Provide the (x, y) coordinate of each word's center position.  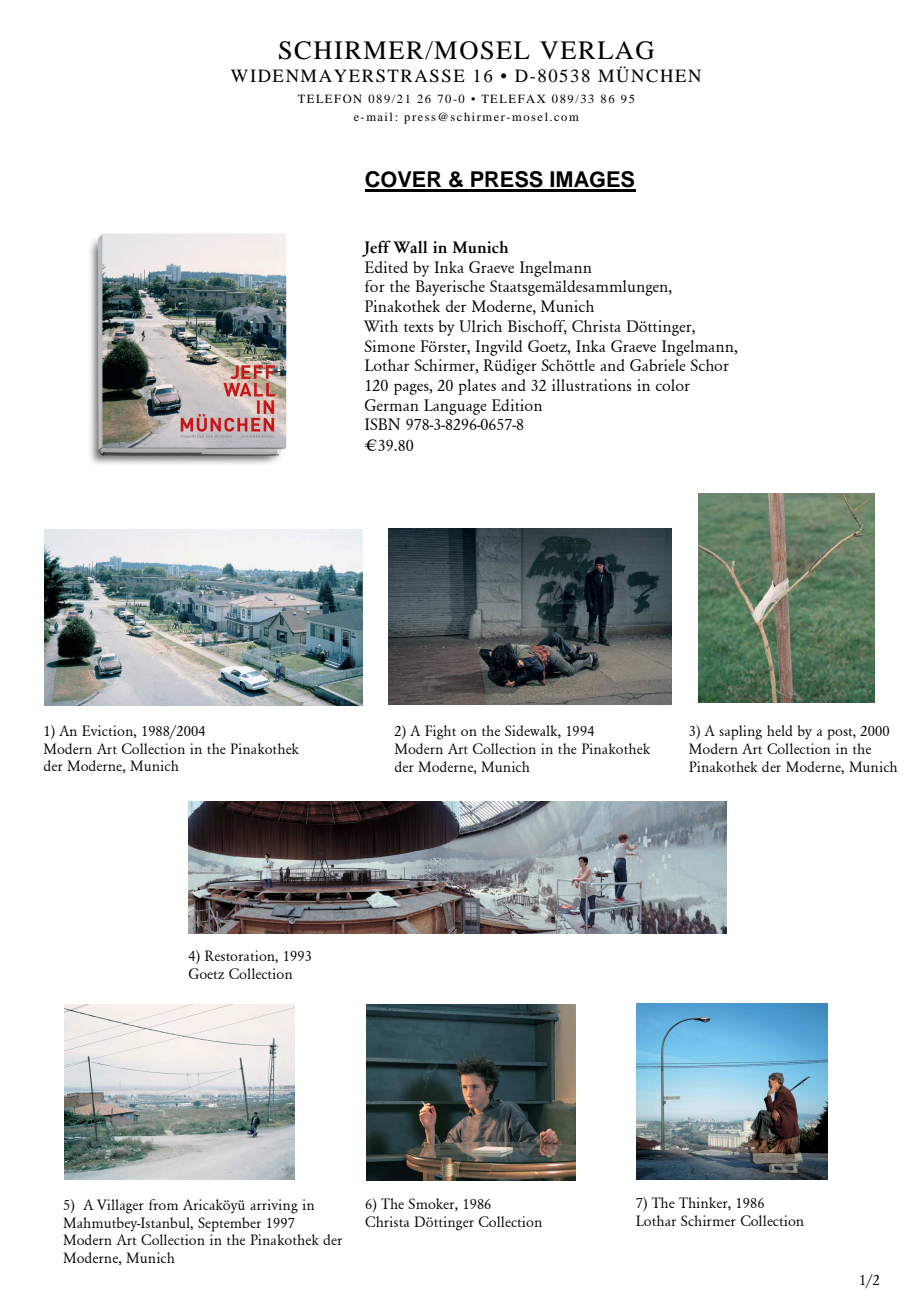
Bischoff (537, 327)
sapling (740, 732)
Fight (440, 732)
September (229, 1224)
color (673, 385)
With (381, 326)
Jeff (376, 248)
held (780, 730)
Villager (120, 1206)
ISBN (382, 424)
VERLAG (597, 50)
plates (477, 387)
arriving (274, 1206)
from (163, 1204)
